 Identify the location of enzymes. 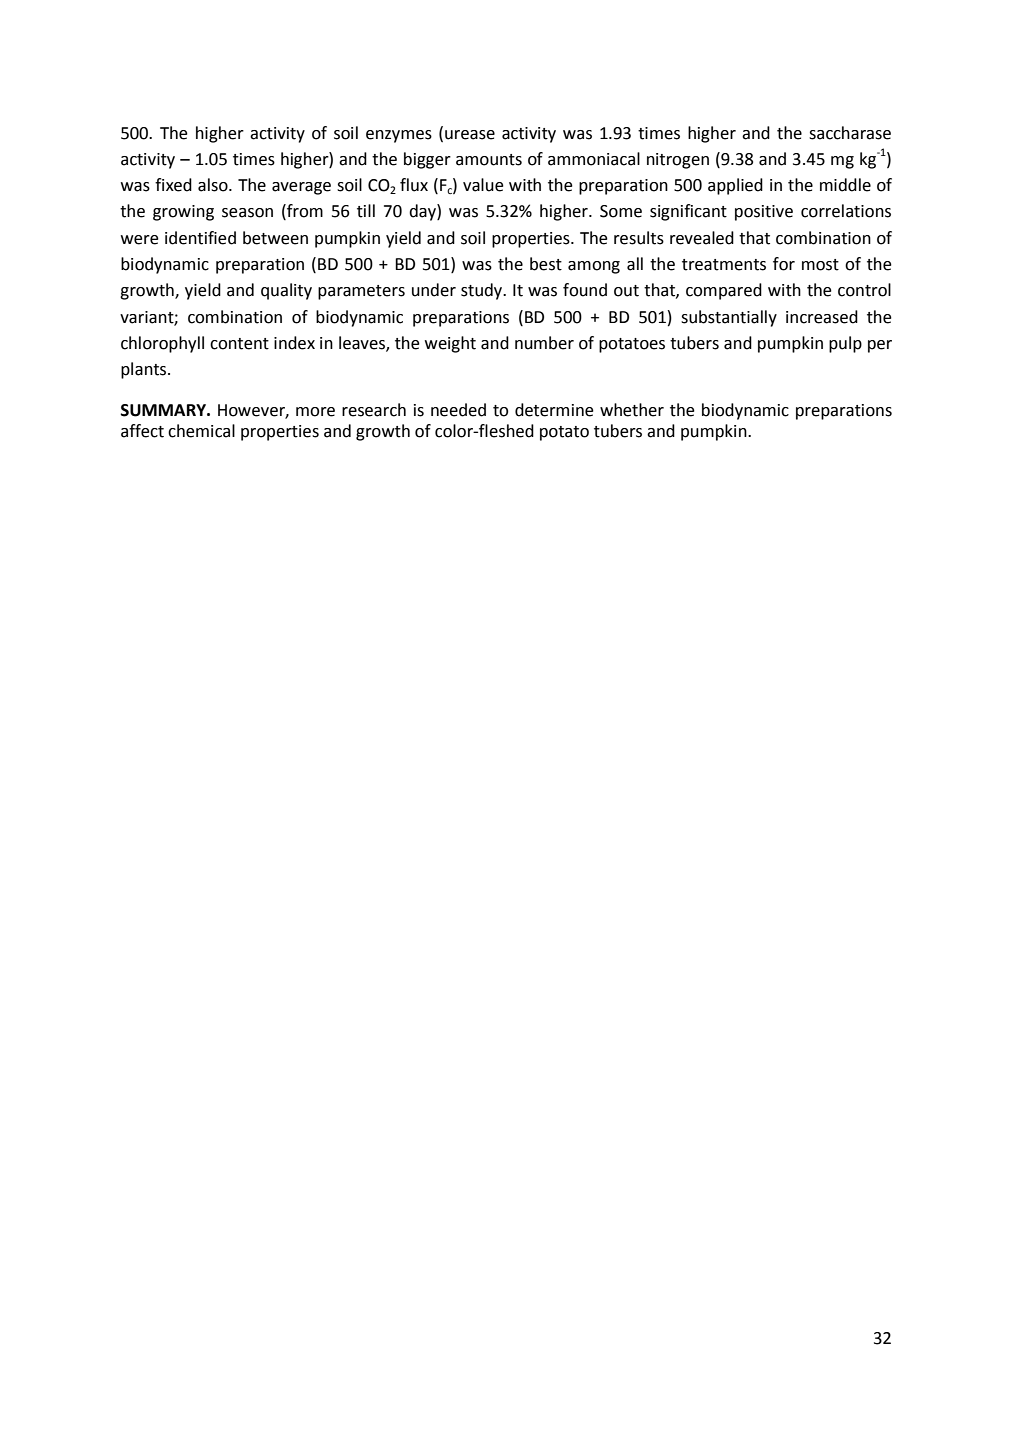
(399, 136).
